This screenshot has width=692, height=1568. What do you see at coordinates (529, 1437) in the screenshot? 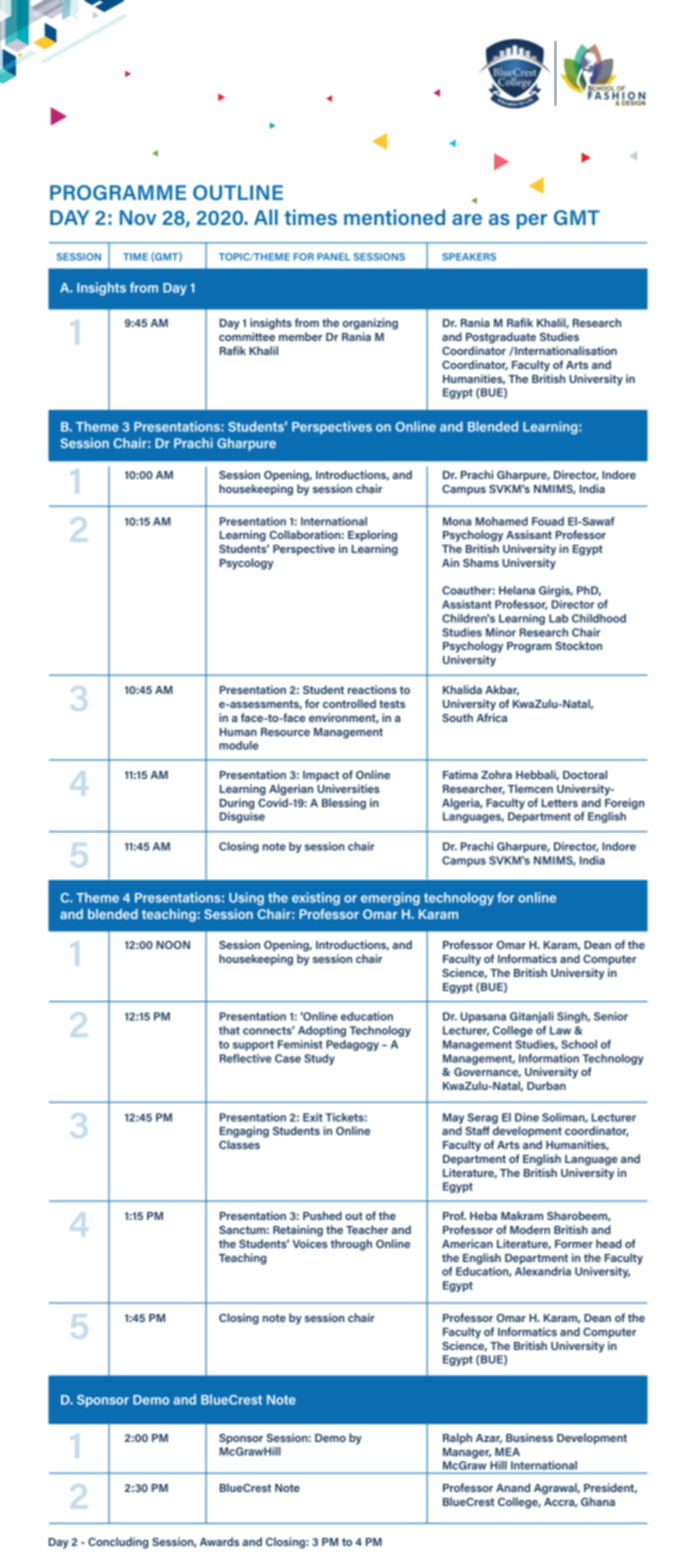
I see `Business` at bounding box center [529, 1437].
